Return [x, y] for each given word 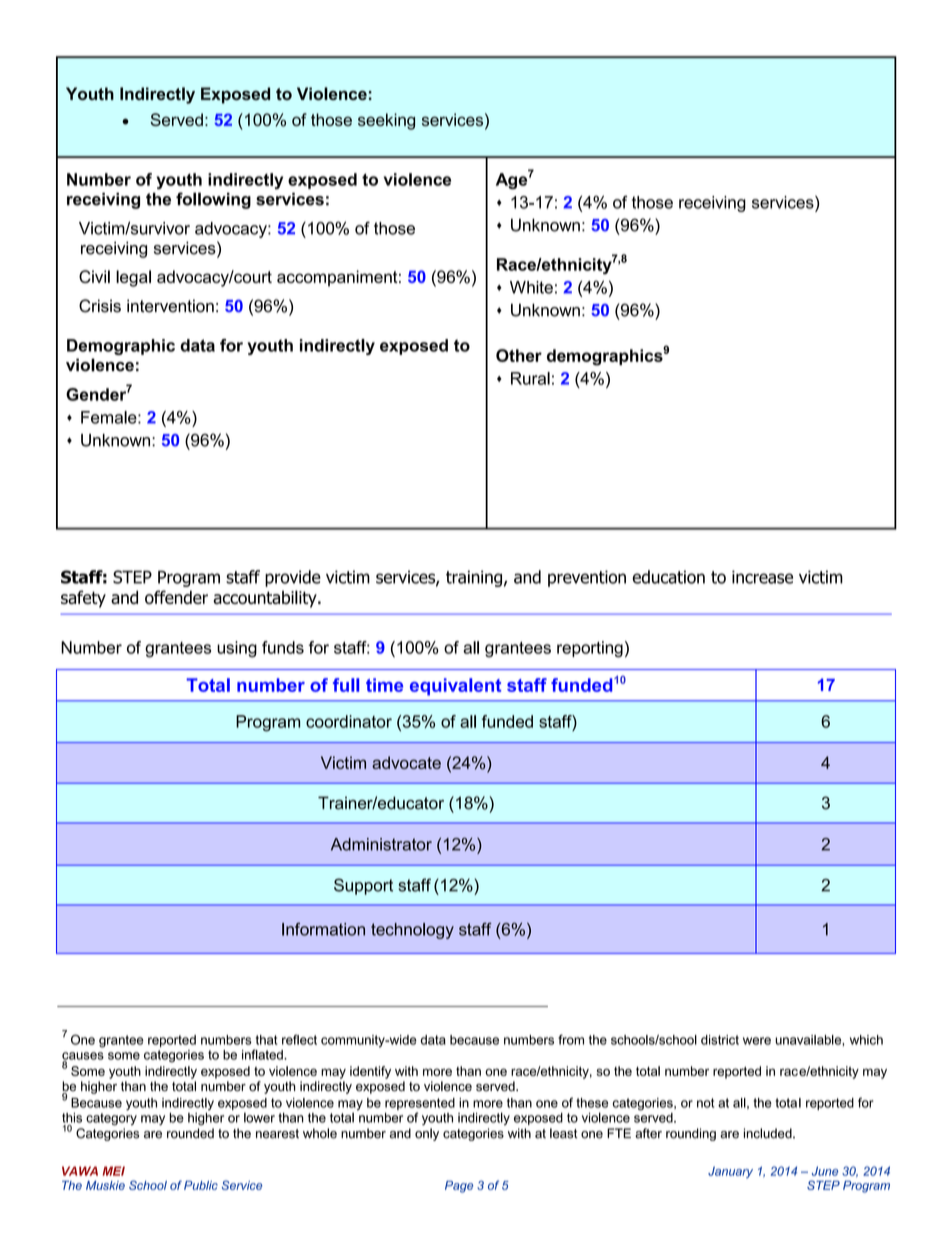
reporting [590, 649]
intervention [170, 306]
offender [176, 597]
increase [762, 577]
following [213, 200]
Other [519, 355]
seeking [386, 121]
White [531, 287]
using [237, 649]
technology [412, 931]
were [757, 1041]
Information [323, 929]
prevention [587, 578]
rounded [190, 1133]
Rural [530, 378]
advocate [406, 762]
